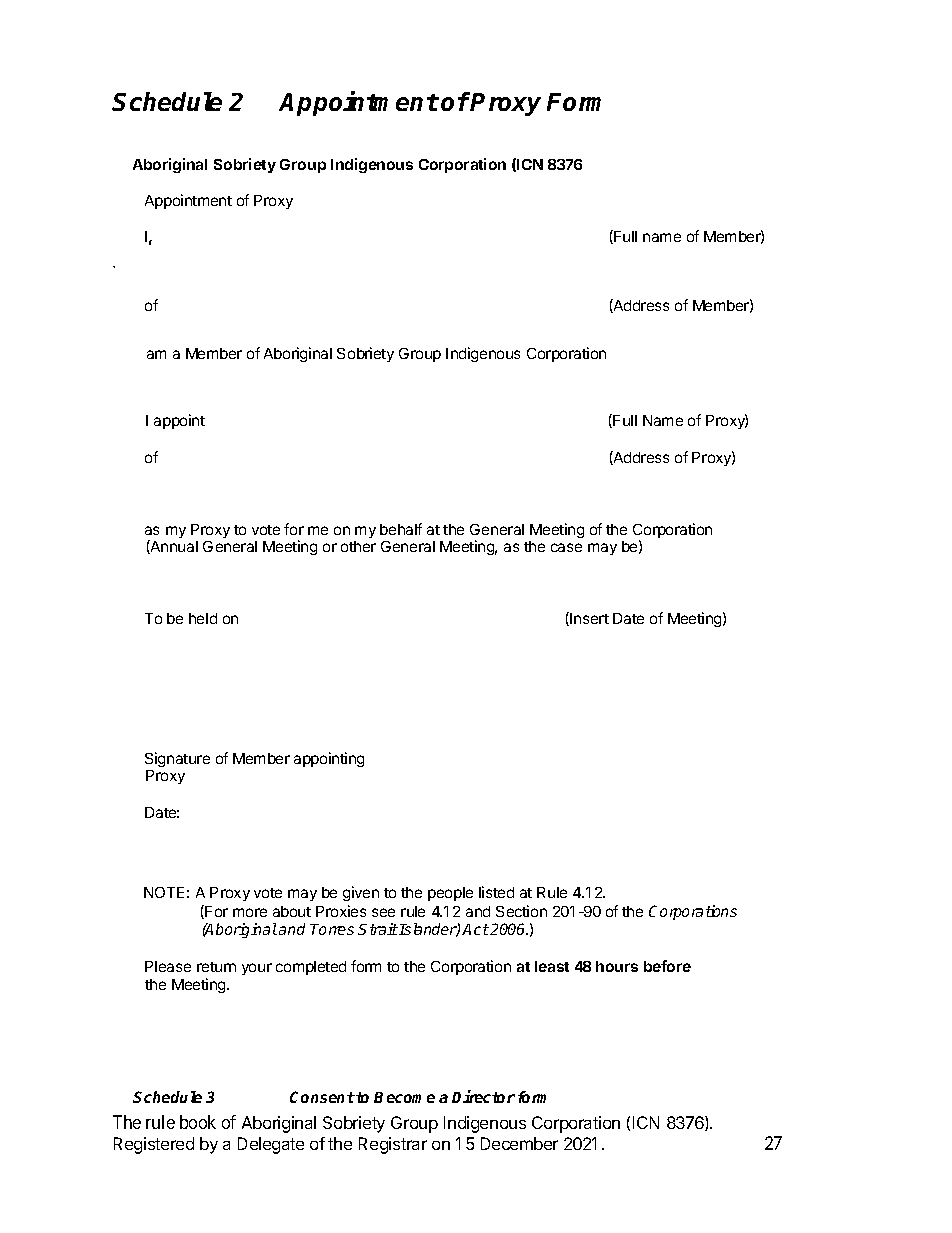 The width and height of the image is (952, 1233). What do you see at coordinates (617, 966) in the image?
I see `hours` at bounding box center [617, 966].
